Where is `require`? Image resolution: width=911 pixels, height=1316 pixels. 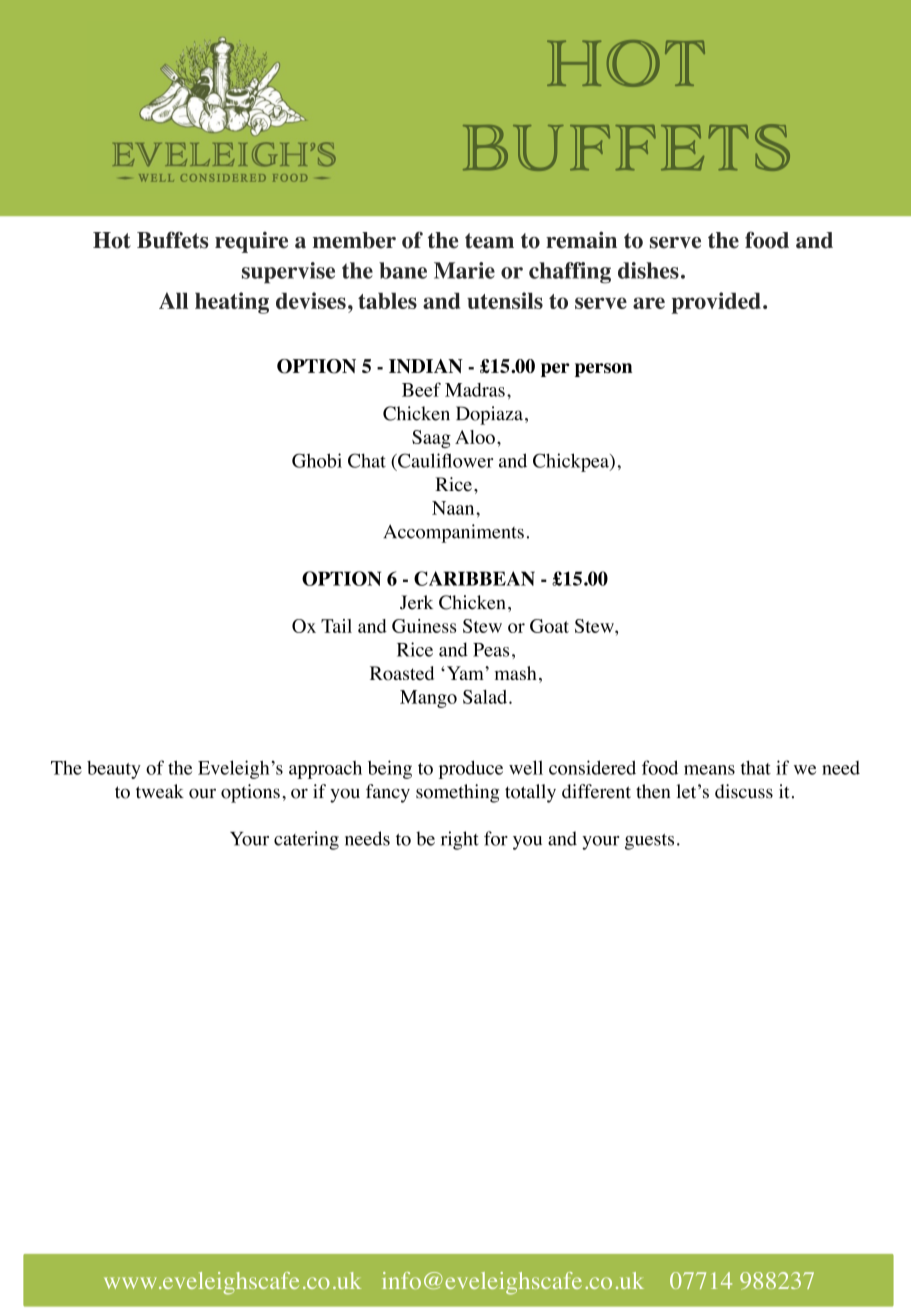 require is located at coordinates (251, 242).
